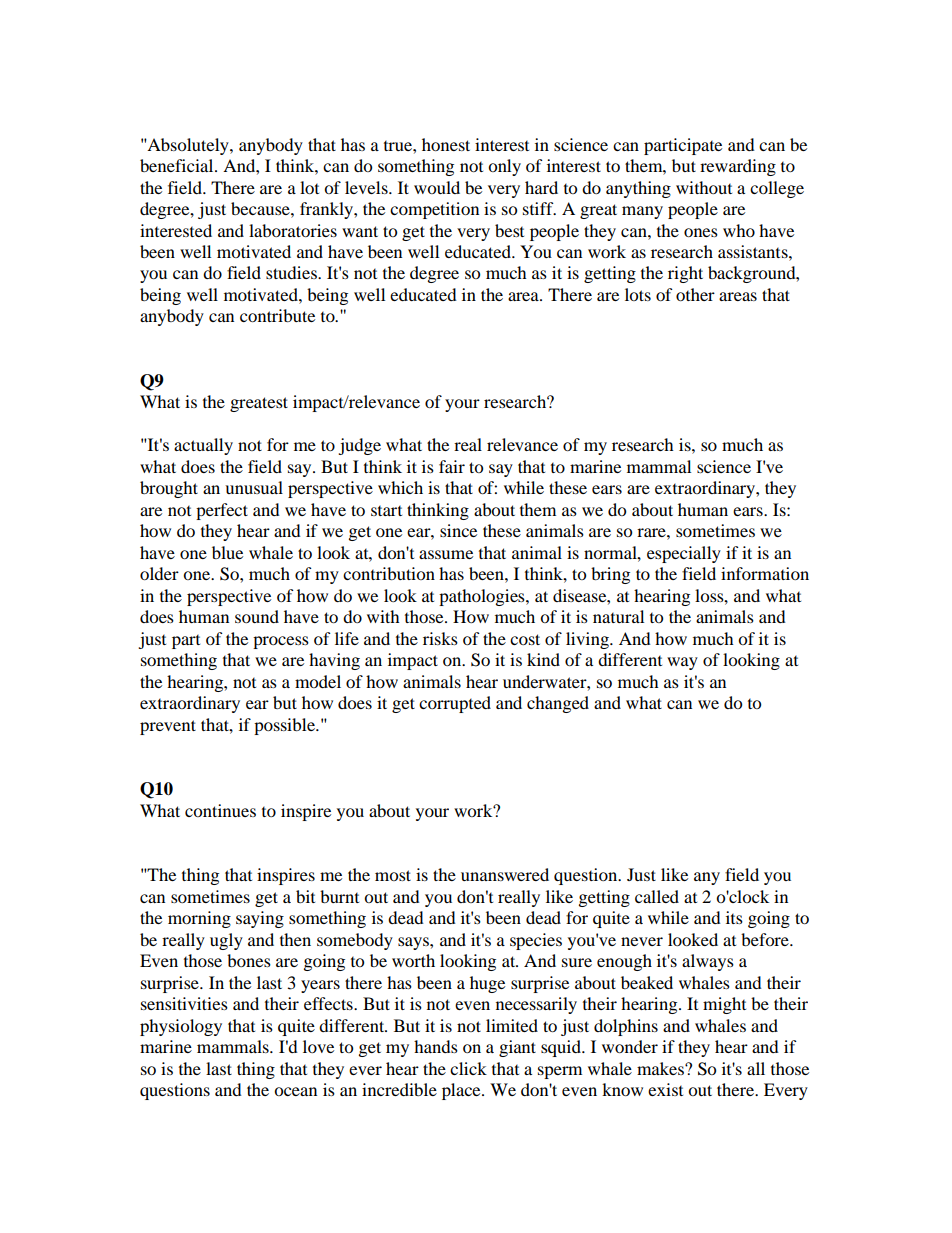 This page has height=1233, width=952. What do you see at coordinates (181, 1027) in the page?
I see `physiology` at bounding box center [181, 1027].
